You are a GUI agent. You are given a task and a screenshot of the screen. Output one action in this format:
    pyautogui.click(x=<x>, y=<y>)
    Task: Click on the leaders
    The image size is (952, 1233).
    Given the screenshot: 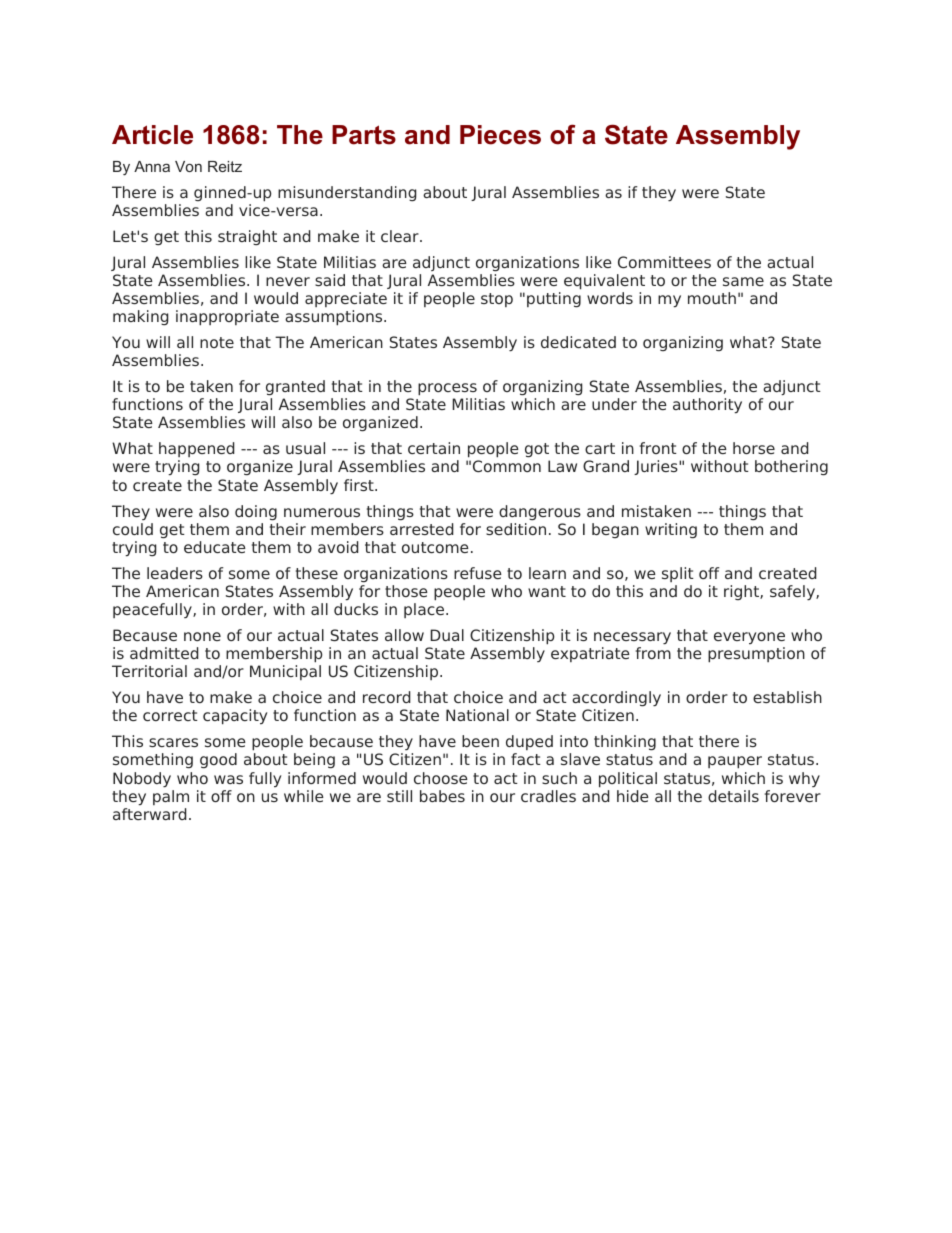 What is the action you would take?
    pyautogui.click(x=175, y=573)
